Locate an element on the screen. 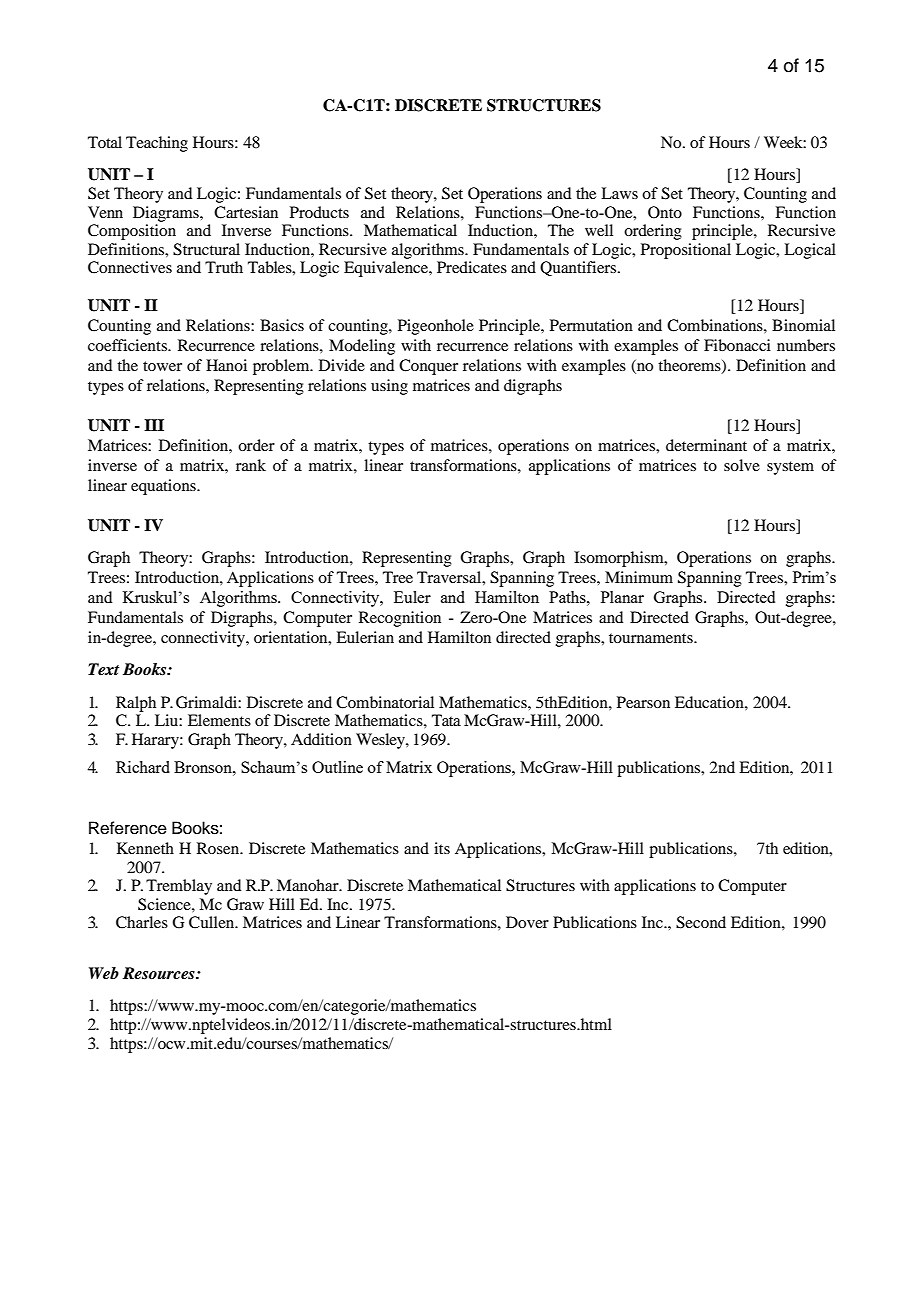 Image resolution: width=924 pixels, height=1307 pixels. Minimum is located at coordinates (639, 577).
